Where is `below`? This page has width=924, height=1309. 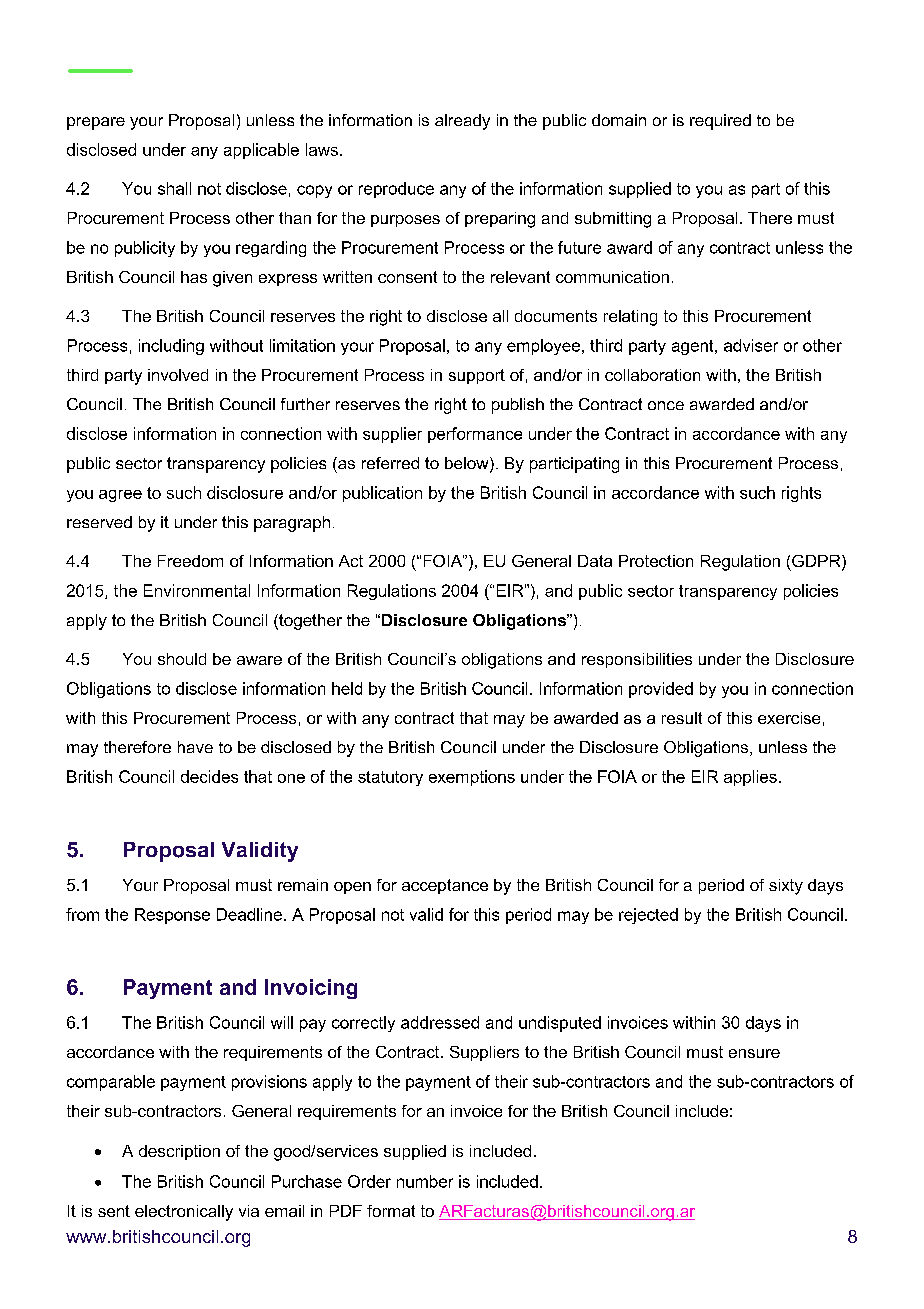
below is located at coordinates (468, 464).
